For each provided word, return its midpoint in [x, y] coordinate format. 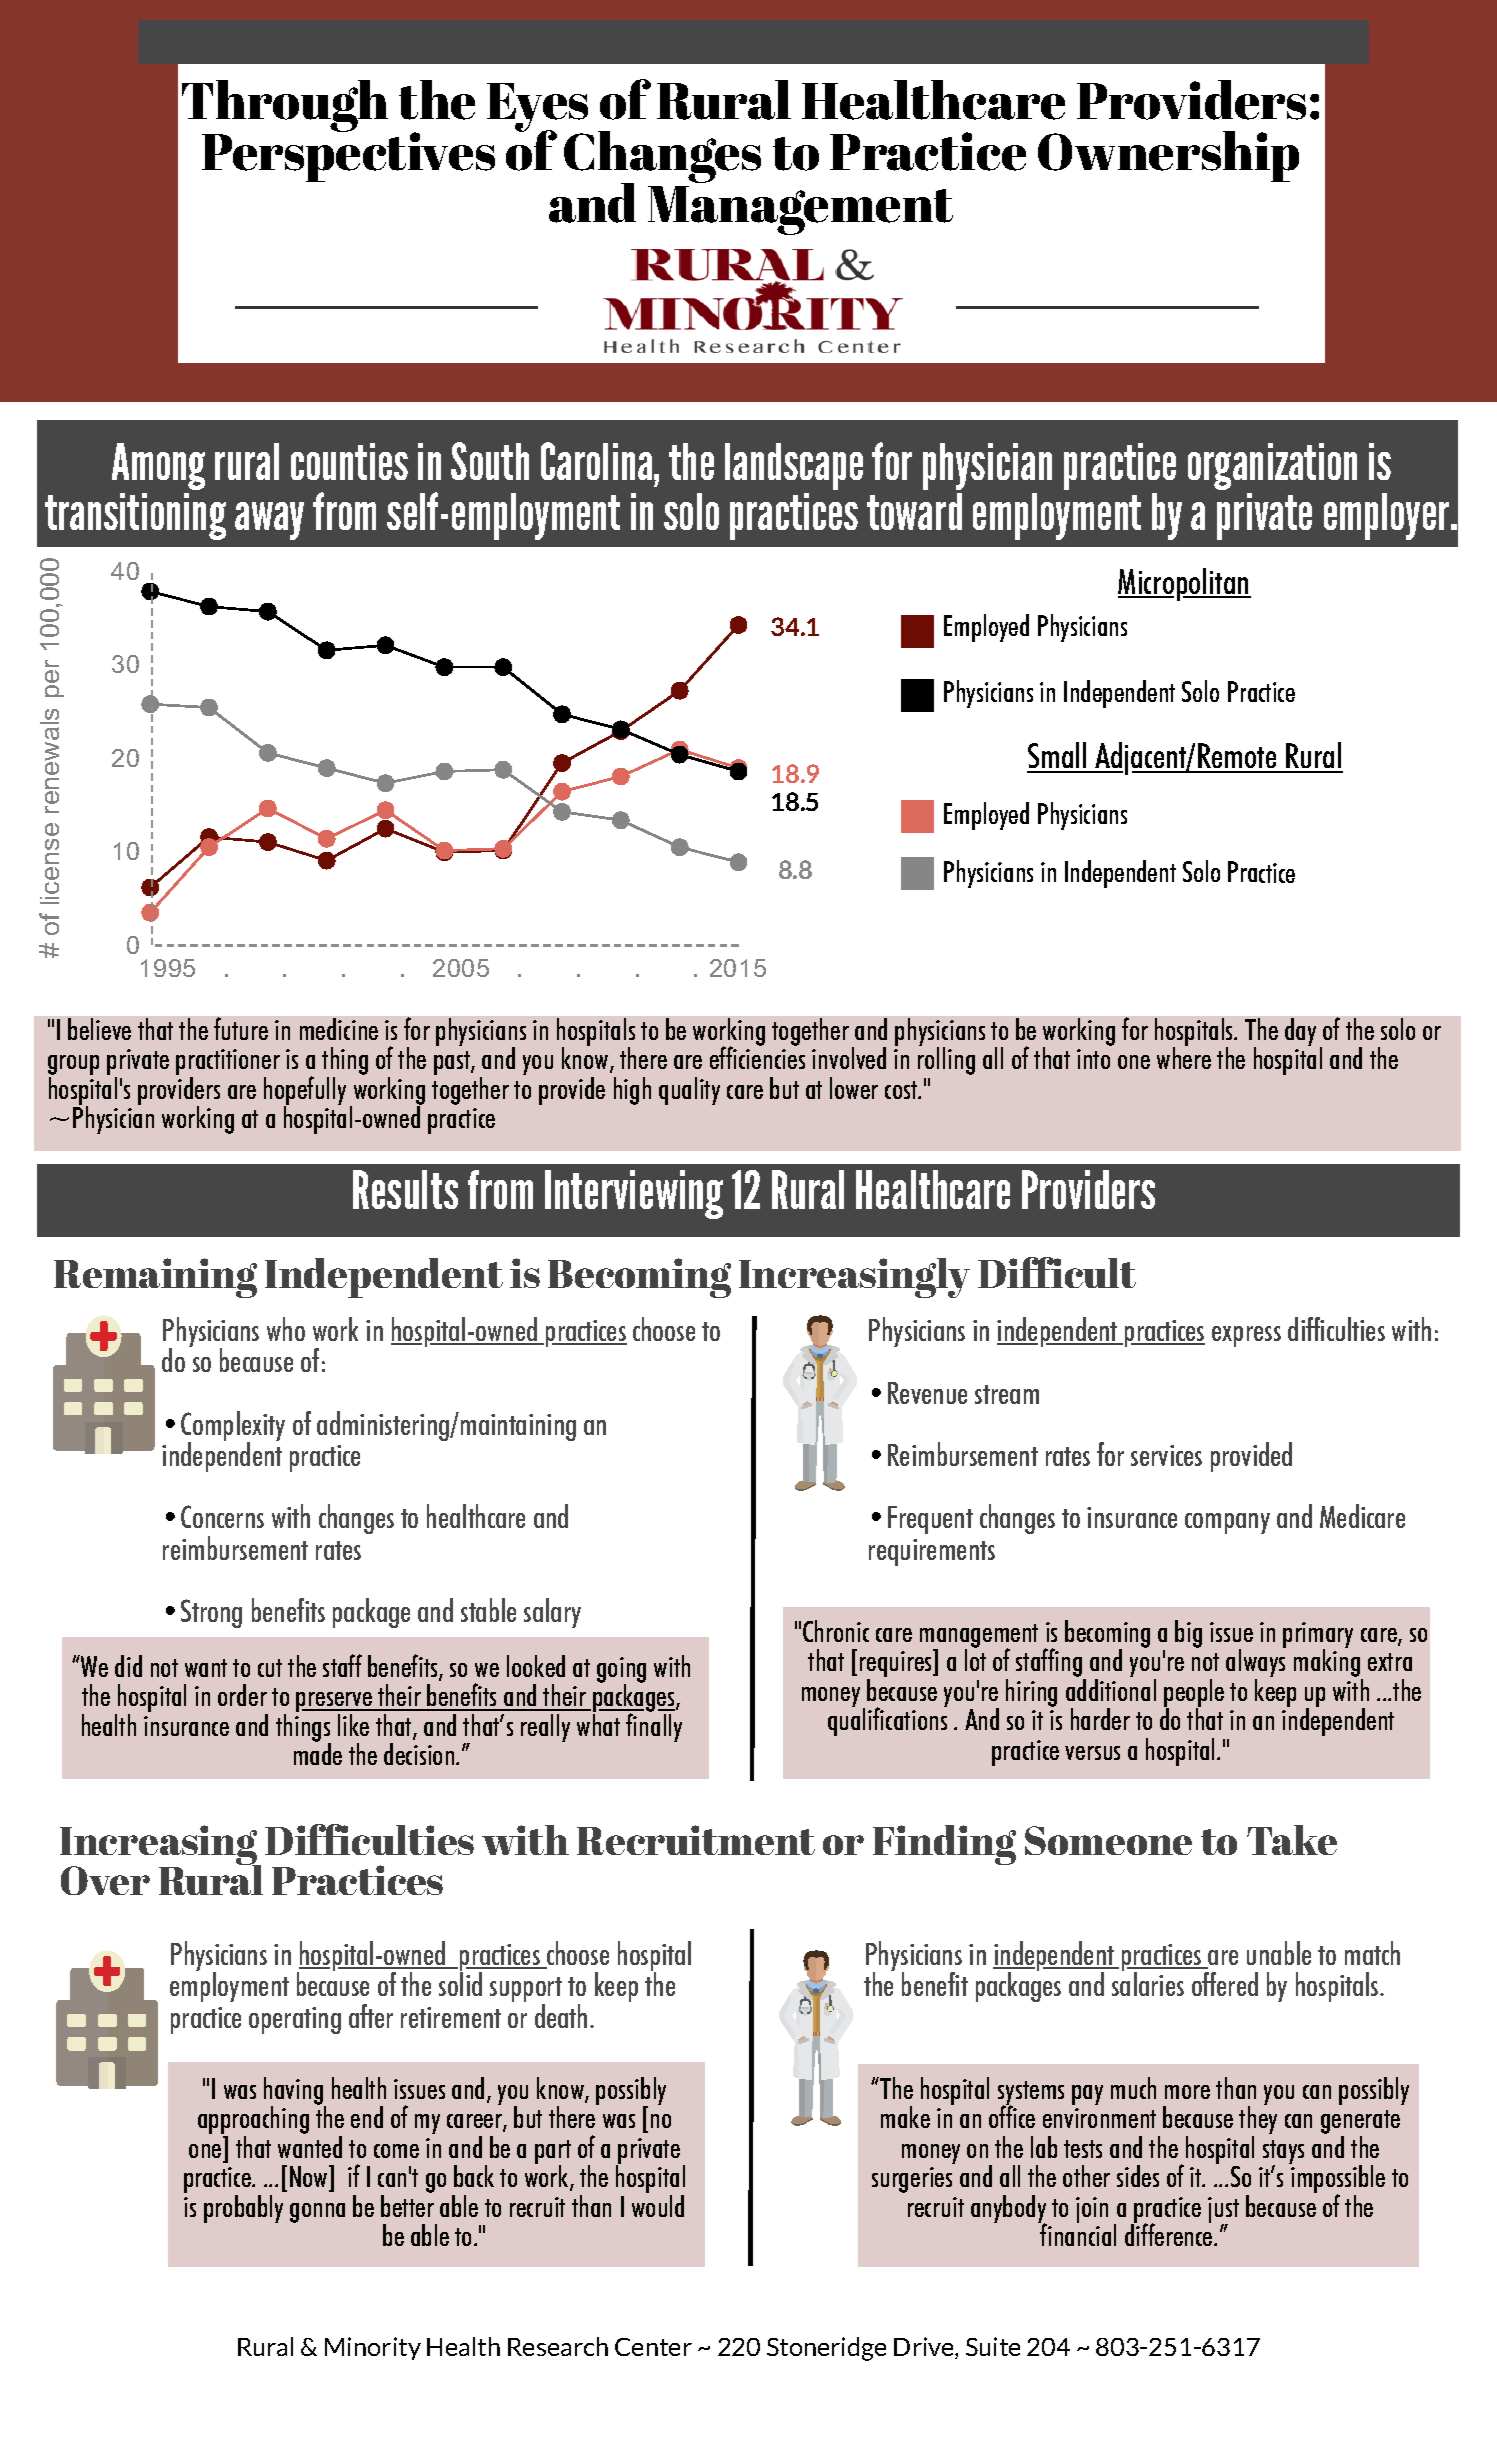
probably [243, 2209]
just [1223, 2211]
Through [285, 107]
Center [653, 2347]
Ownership [1168, 156]
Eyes [538, 109]
